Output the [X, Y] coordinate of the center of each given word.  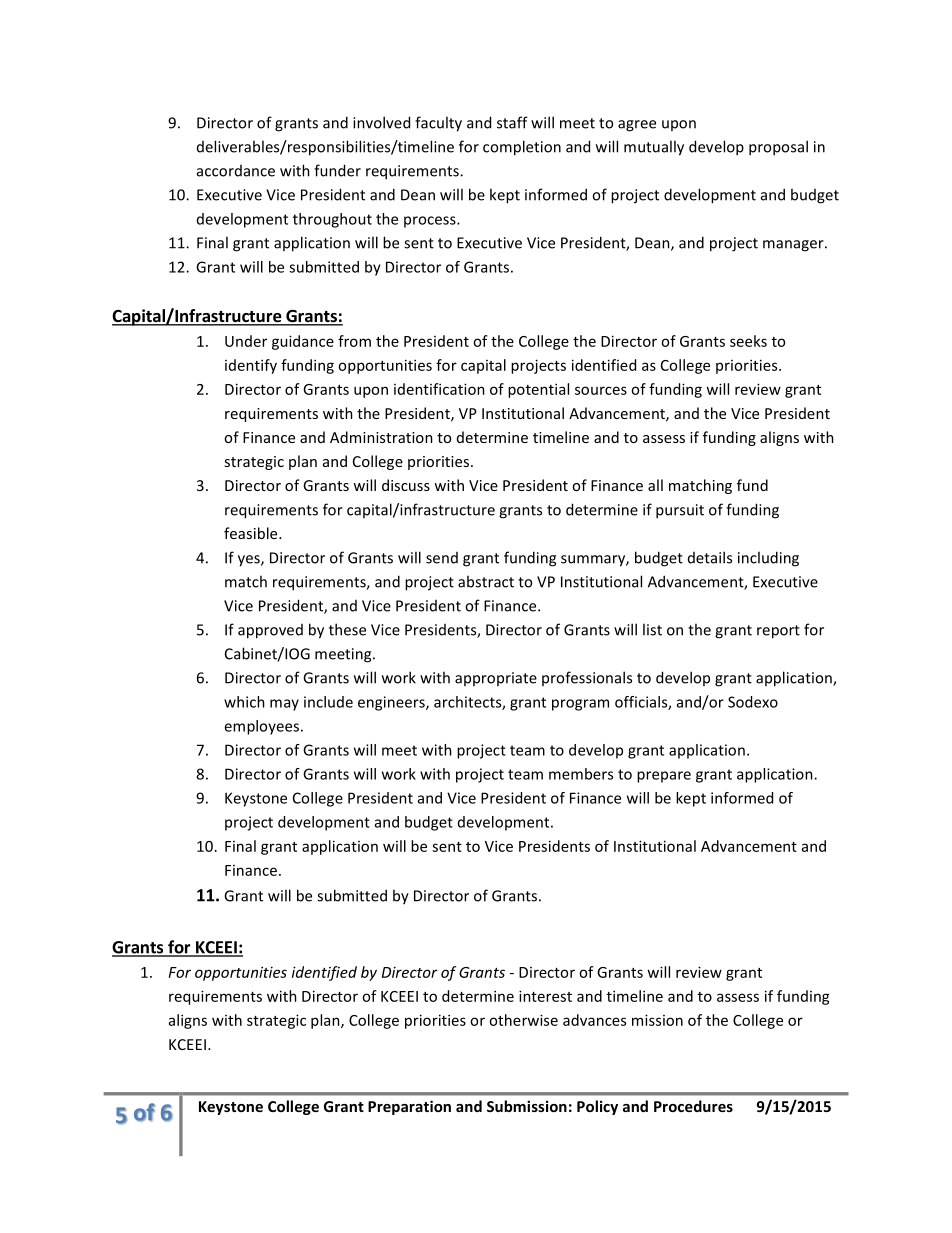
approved [270, 631]
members [581, 774]
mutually [654, 148]
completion [522, 148]
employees [263, 727]
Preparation [409, 1107]
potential [538, 390]
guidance [303, 342]
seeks [748, 341]
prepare [664, 777]
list [652, 629]
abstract [486, 581]
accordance [236, 171]
